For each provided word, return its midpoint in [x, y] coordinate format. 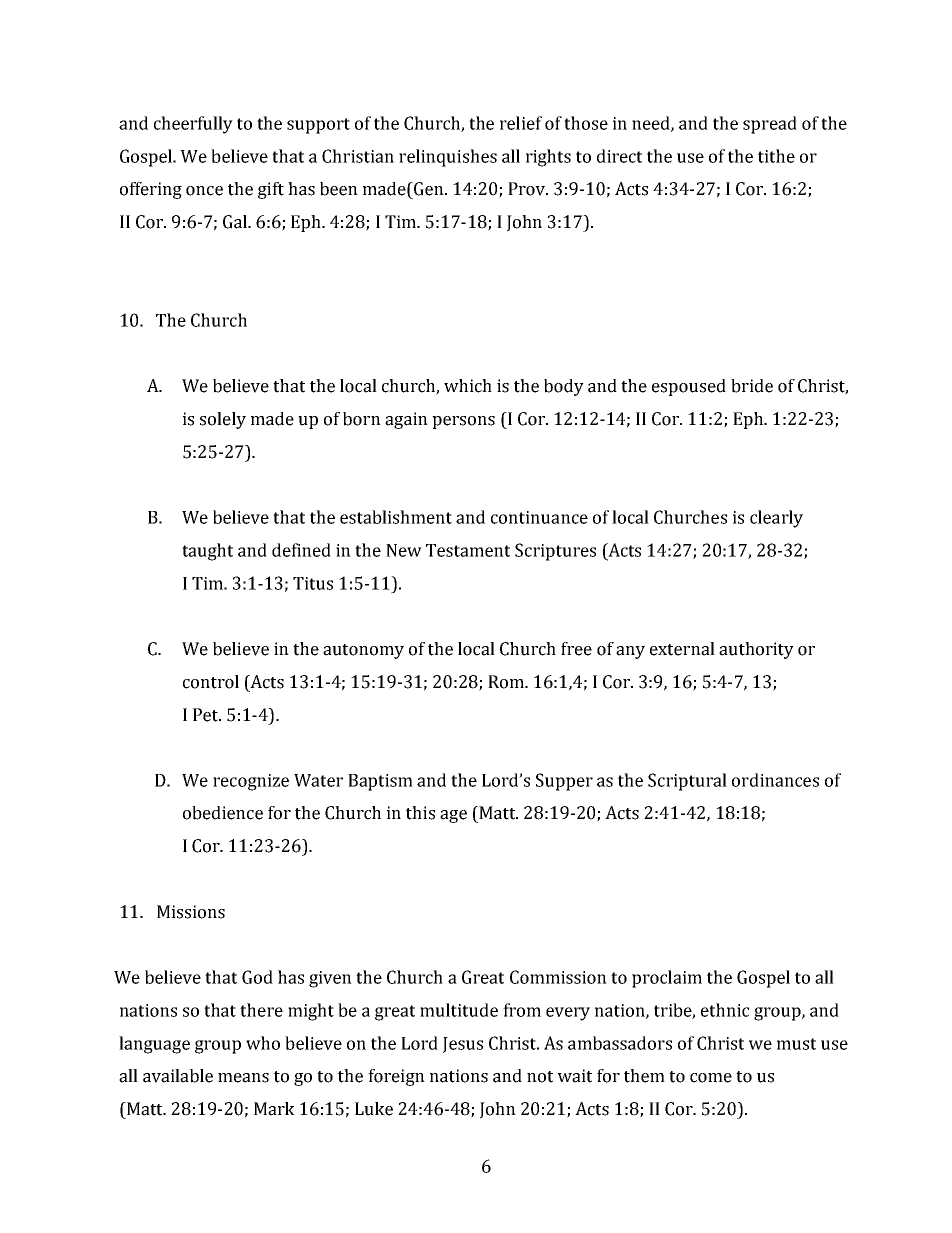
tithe [776, 156]
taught [207, 552]
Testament [468, 550]
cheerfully [193, 125]
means [243, 1078]
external [682, 649]
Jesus [463, 1045]
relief [521, 123]
